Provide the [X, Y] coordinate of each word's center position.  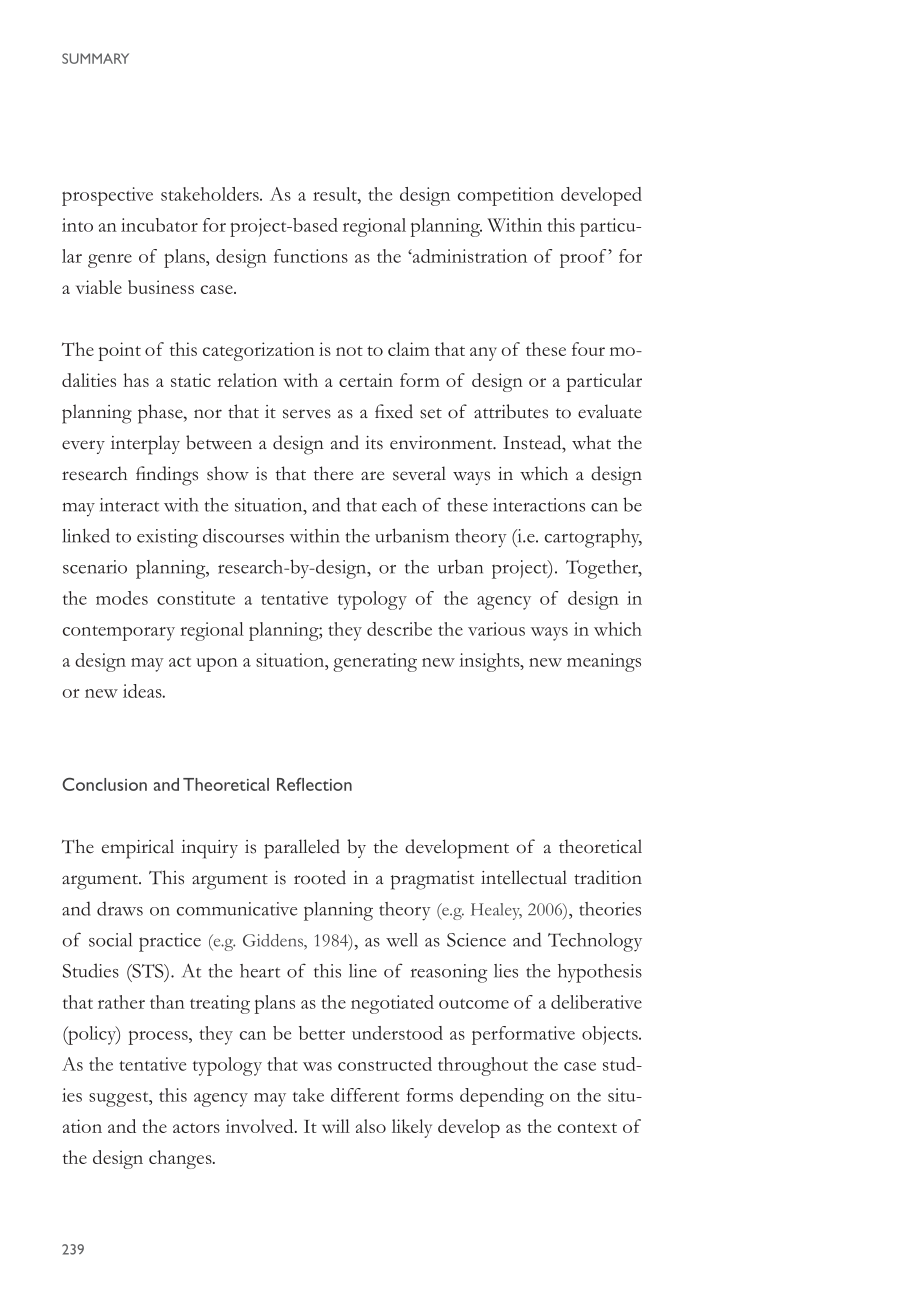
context [587, 1128]
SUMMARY [95, 58]
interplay [145, 445]
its [374, 443]
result [336, 194]
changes [181, 1159]
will [336, 1126]
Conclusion [104, 784]
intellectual [524, 877]
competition [506, 196]
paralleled [302, 849]
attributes [511, 411]
